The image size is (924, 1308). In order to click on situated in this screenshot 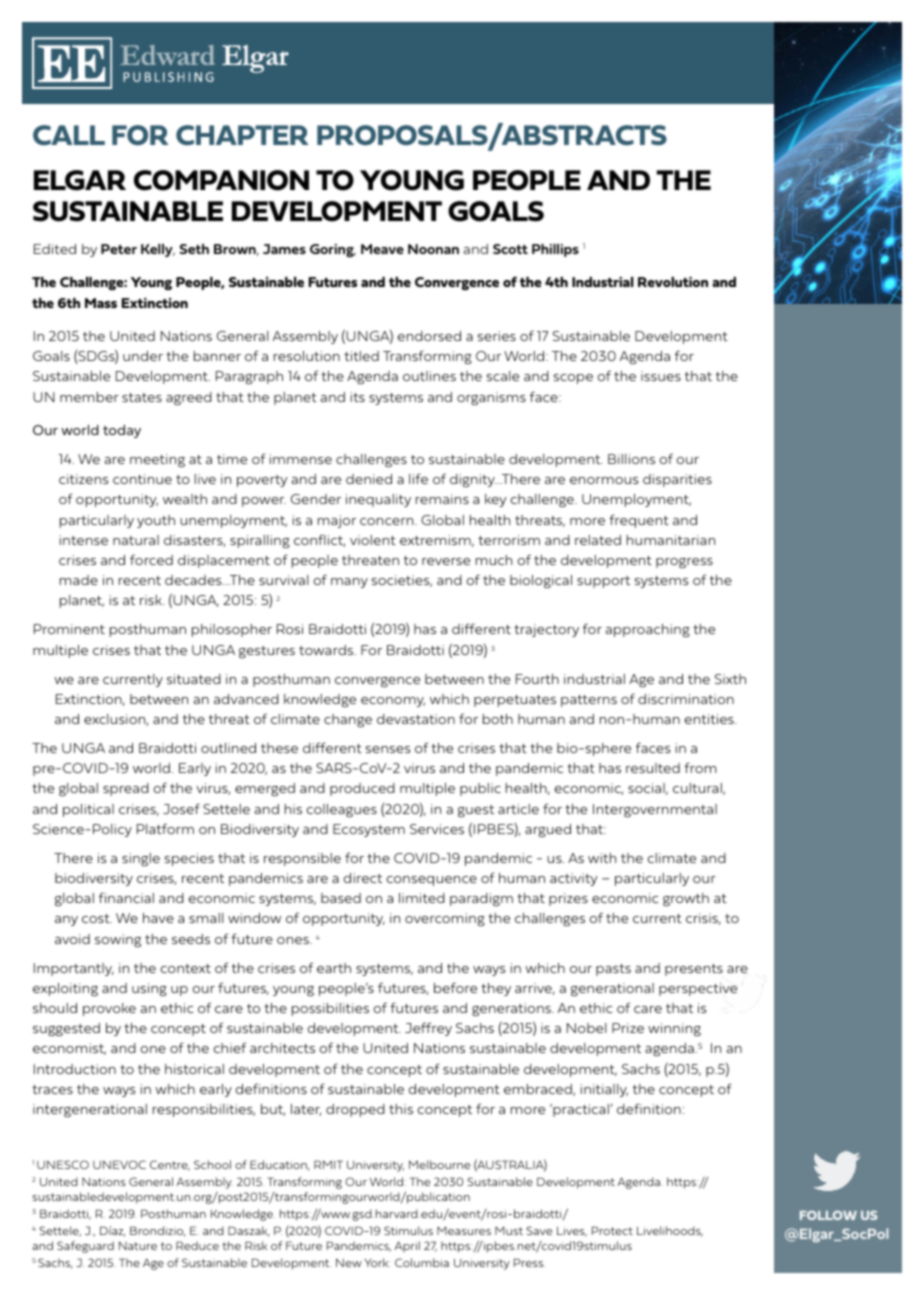, I will do `click(194, 679)`.
